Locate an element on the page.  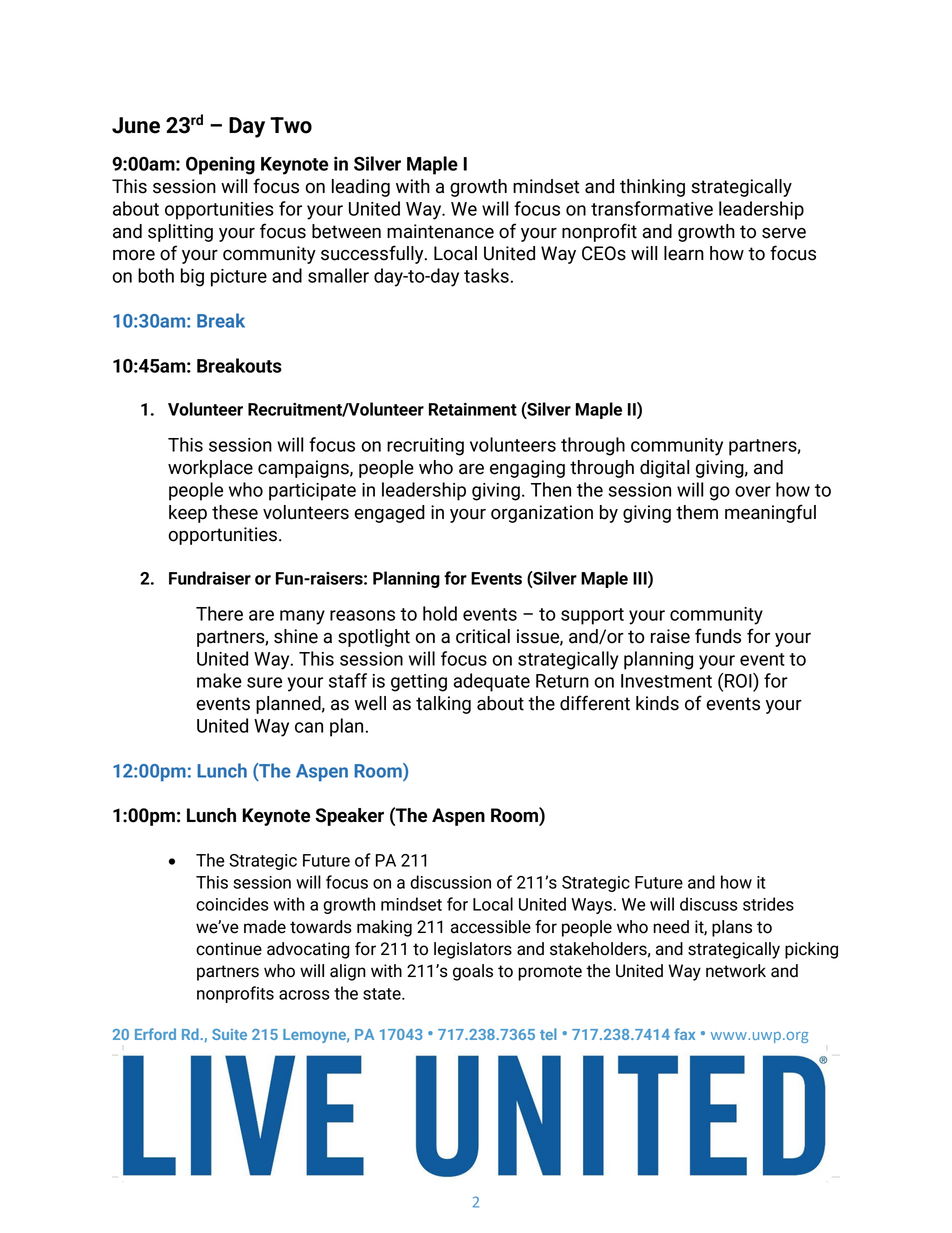
maintenance is located at coordinates (440, 231).
